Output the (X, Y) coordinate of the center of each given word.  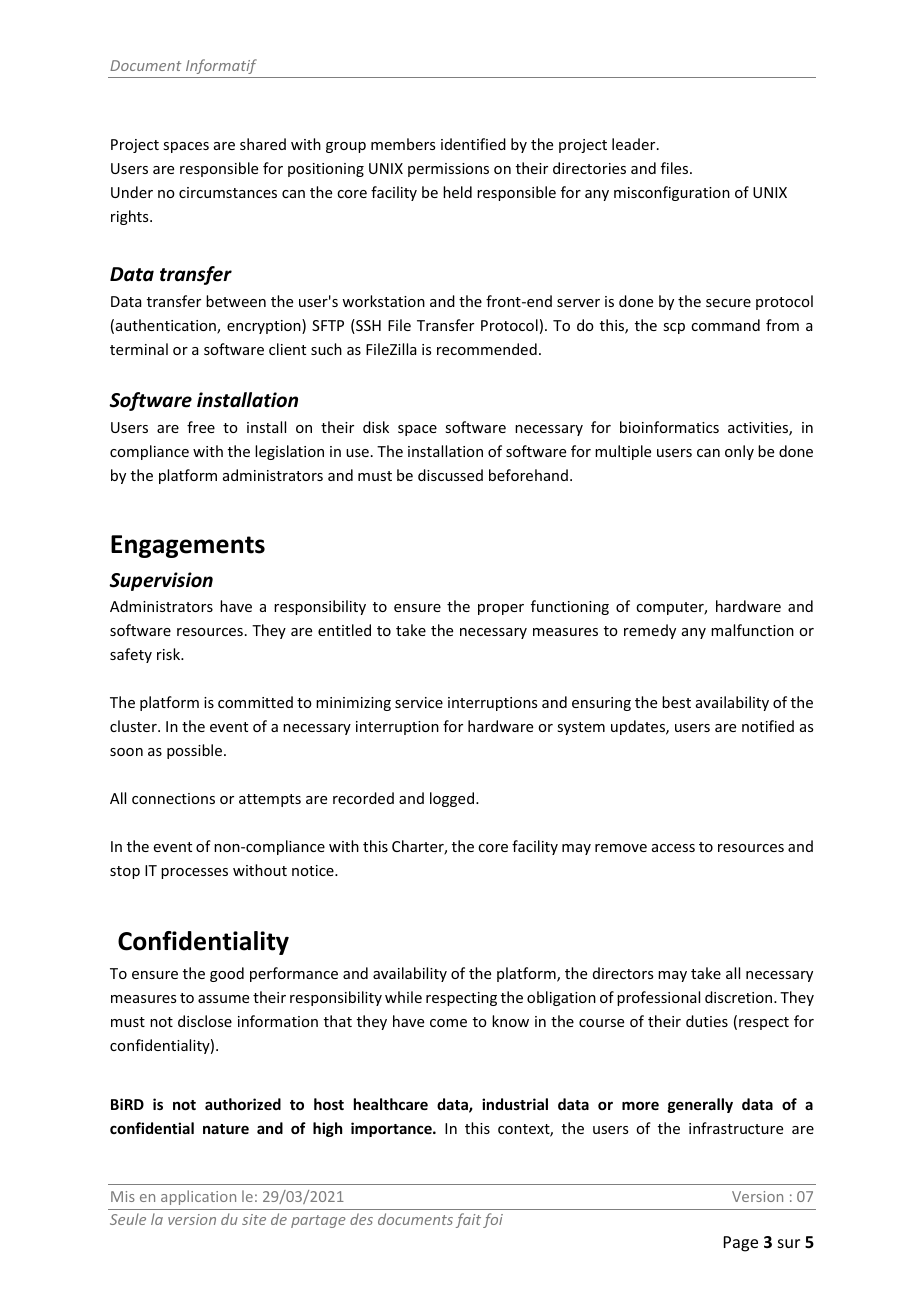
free (201, 427)
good (227, 974)
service (419, 702)
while (403, 997)
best (676, 702)
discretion (740, 997)
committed (255, 702)
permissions (448, 170)
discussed (450, 475)
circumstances (228, 192)
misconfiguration (672, 193)
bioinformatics (669, 427)
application (198, 1197)
